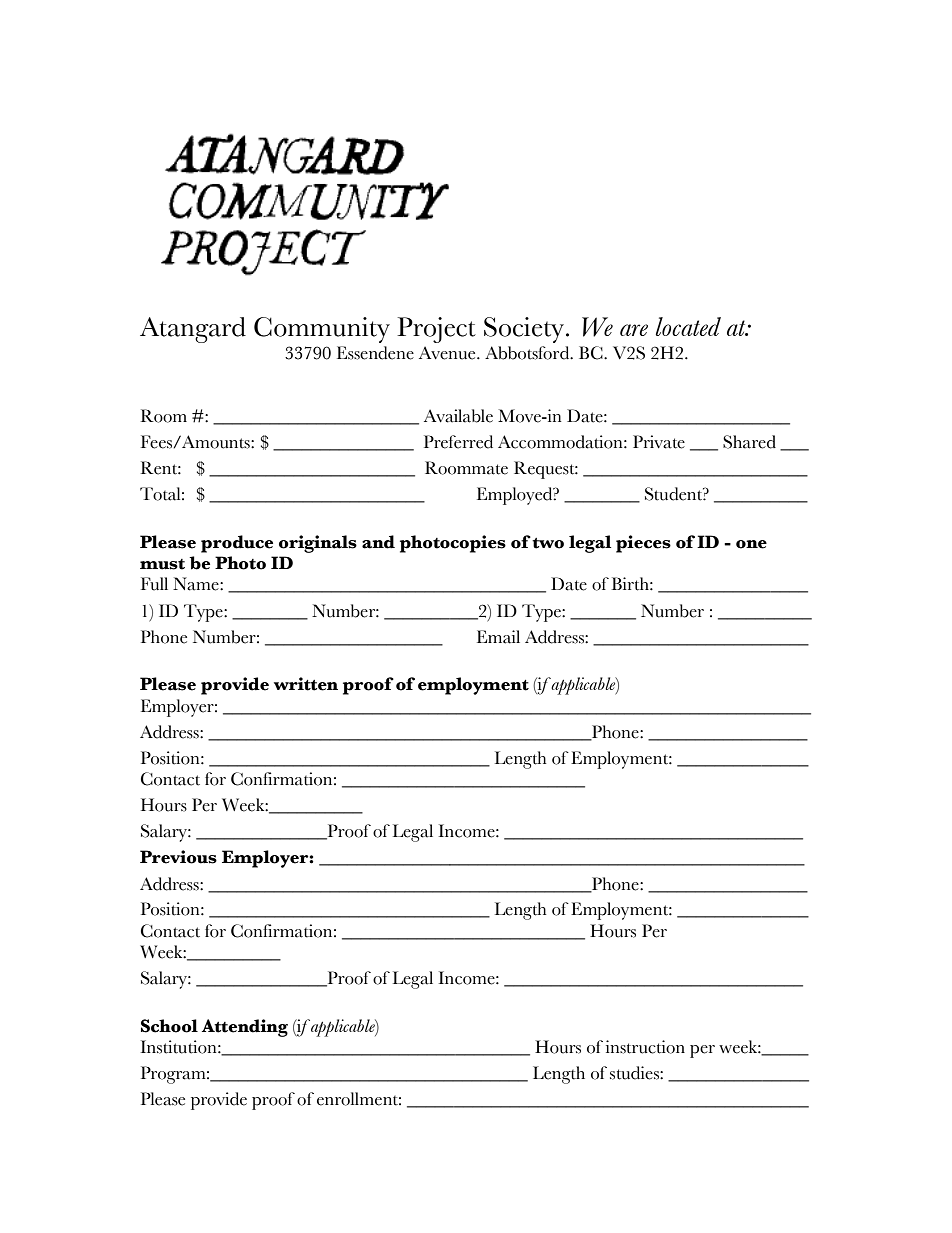 This image has height=1233, width=952. Describe the element at coordinates (448, 353) in the image. I see `Avenue` at that location.
